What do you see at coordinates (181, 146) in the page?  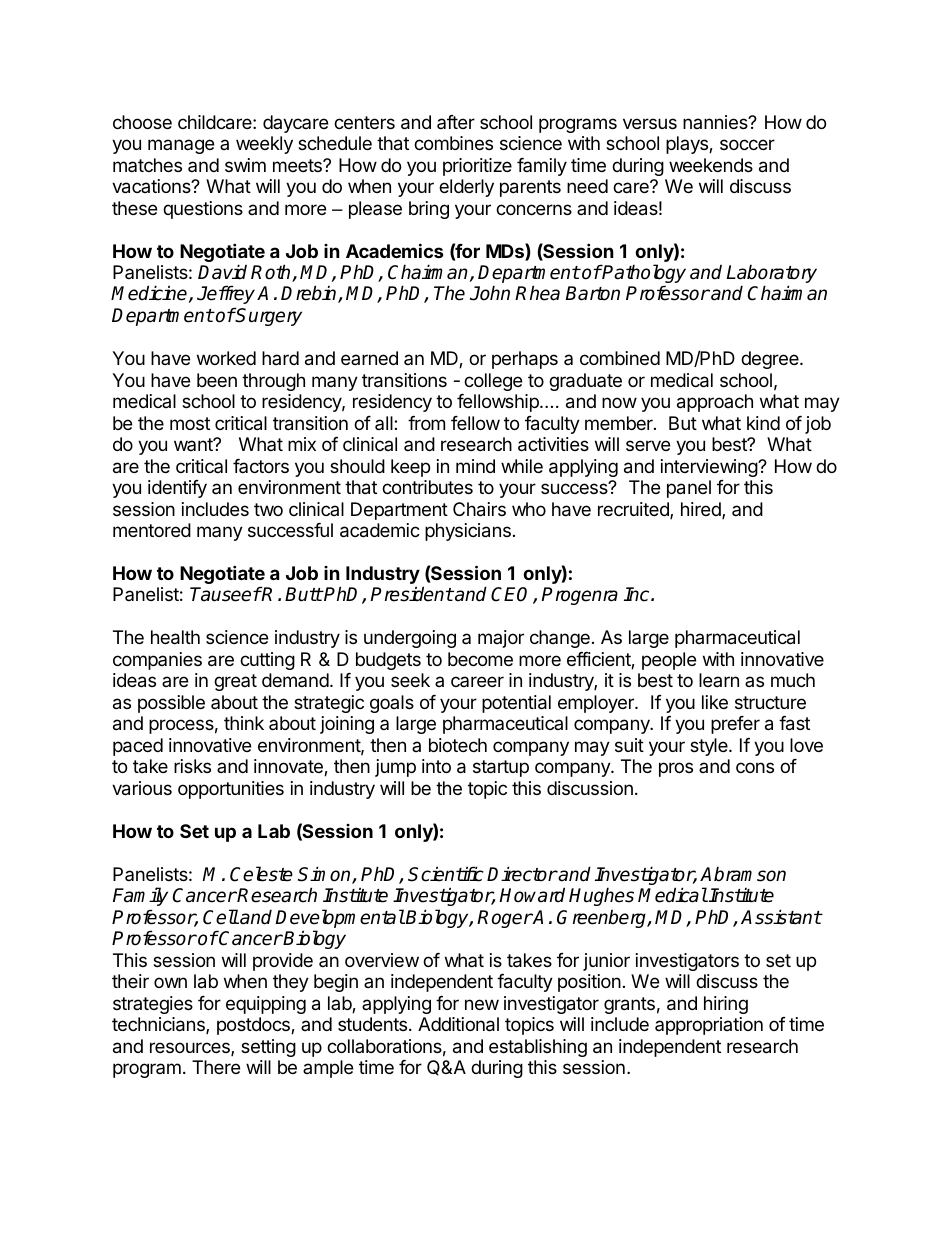 I see `manage` at bounding box center [181, 146].
